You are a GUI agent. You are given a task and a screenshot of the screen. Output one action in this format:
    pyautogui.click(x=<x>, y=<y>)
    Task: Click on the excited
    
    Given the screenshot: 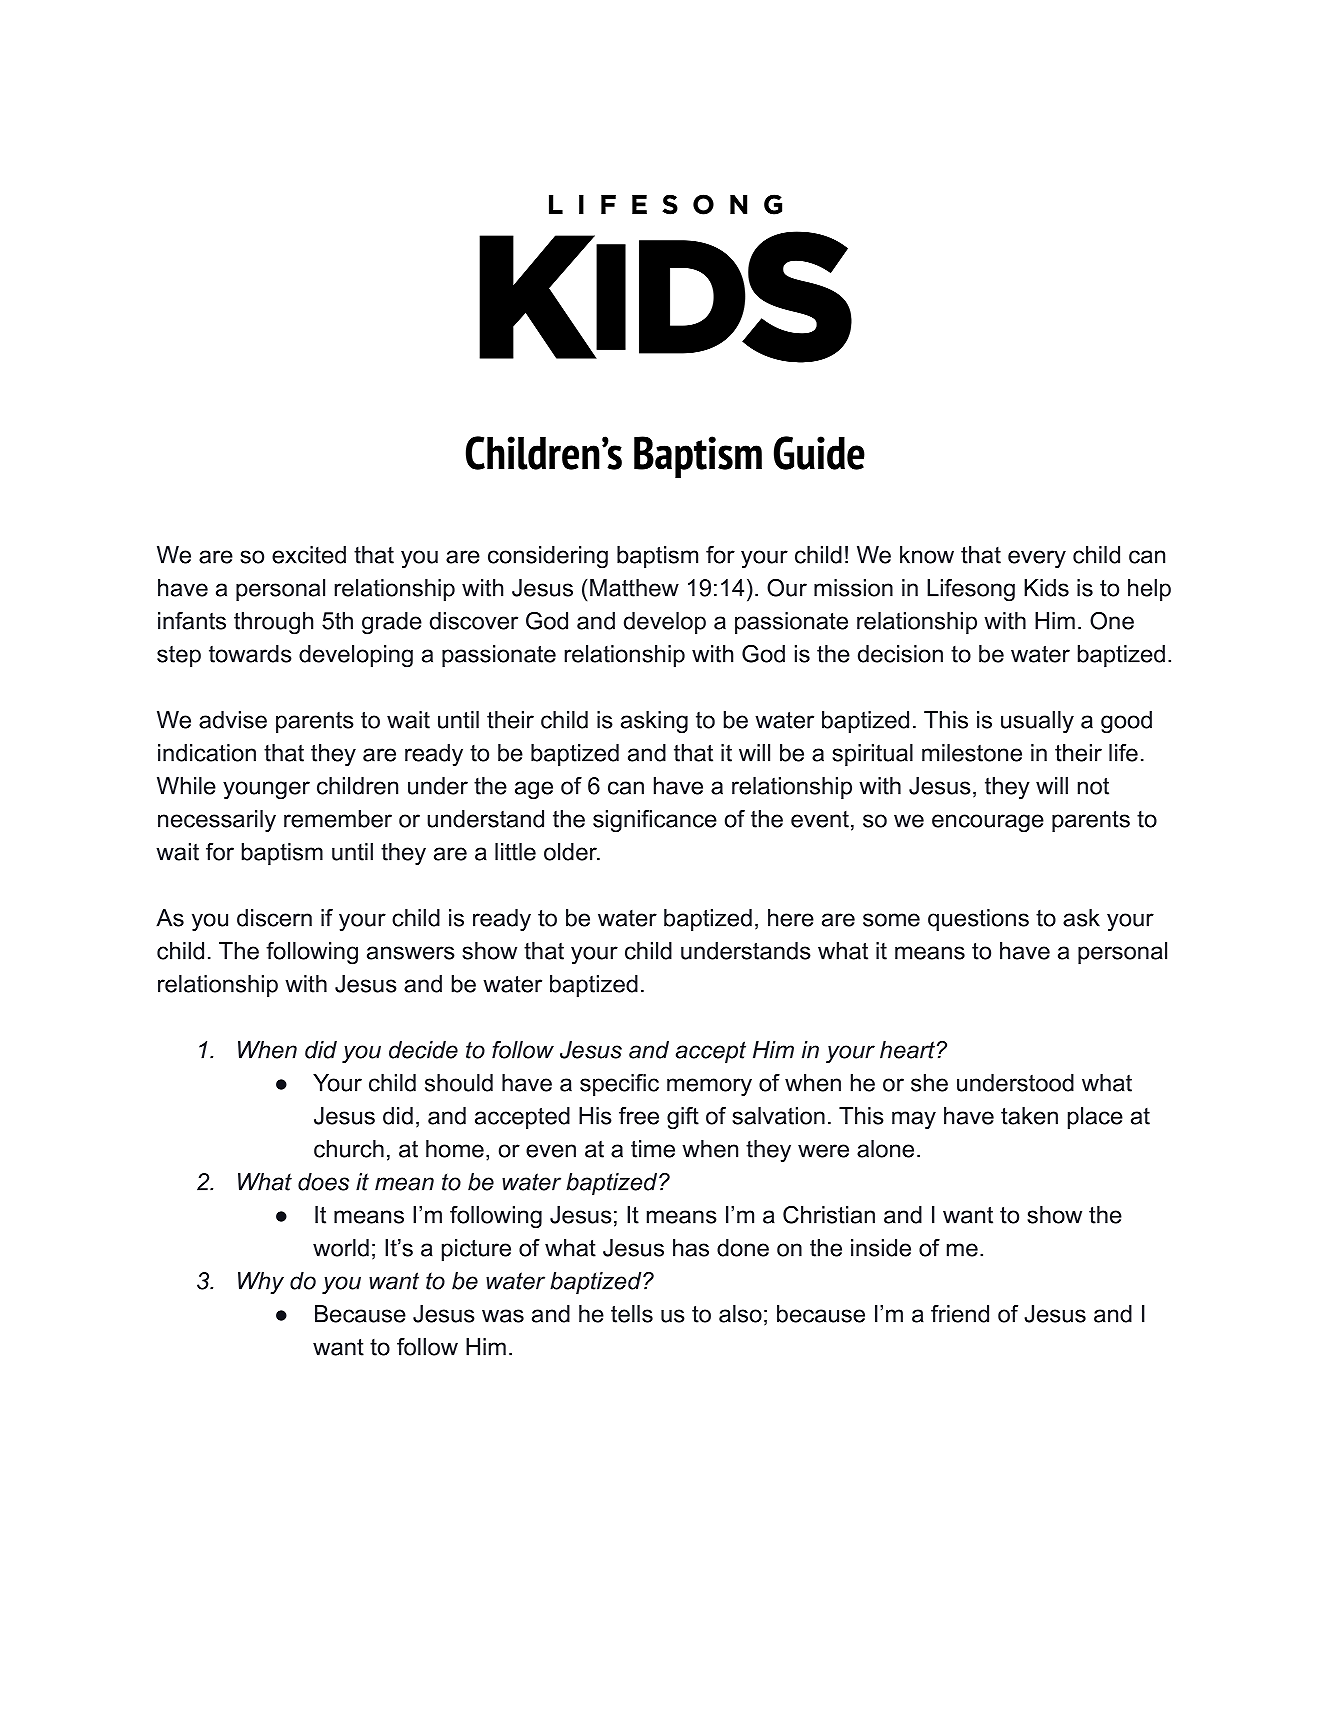 What is the action you would take?
    pyautogui.click(x=309, y=555)
